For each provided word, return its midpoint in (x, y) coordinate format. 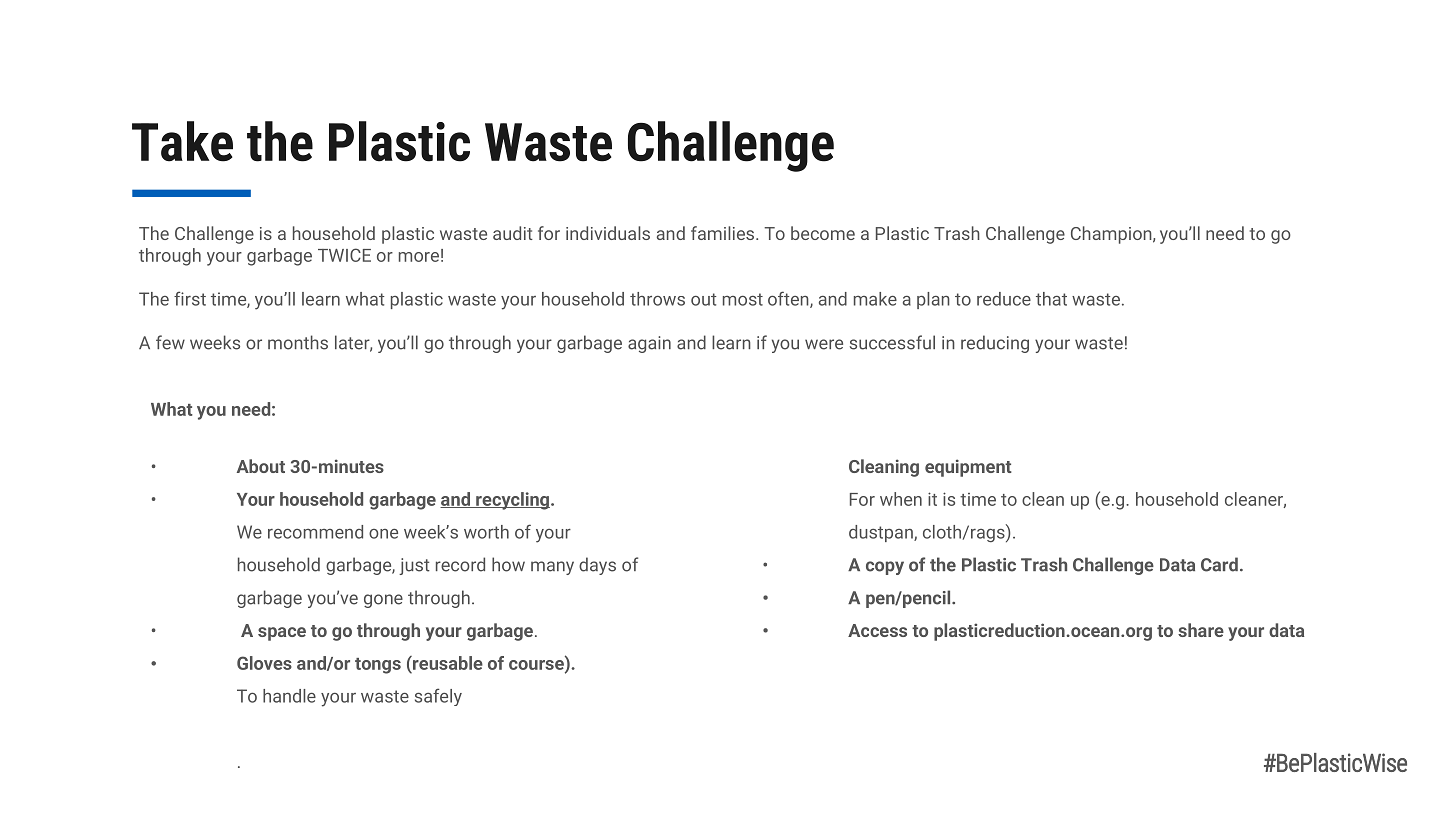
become (823, 233)
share (1201, 630)
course (537, 664)
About (261, 466)
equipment (968, 468)
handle (289, 696)
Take (182, 141)
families (724, 233)
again (649, 344)
